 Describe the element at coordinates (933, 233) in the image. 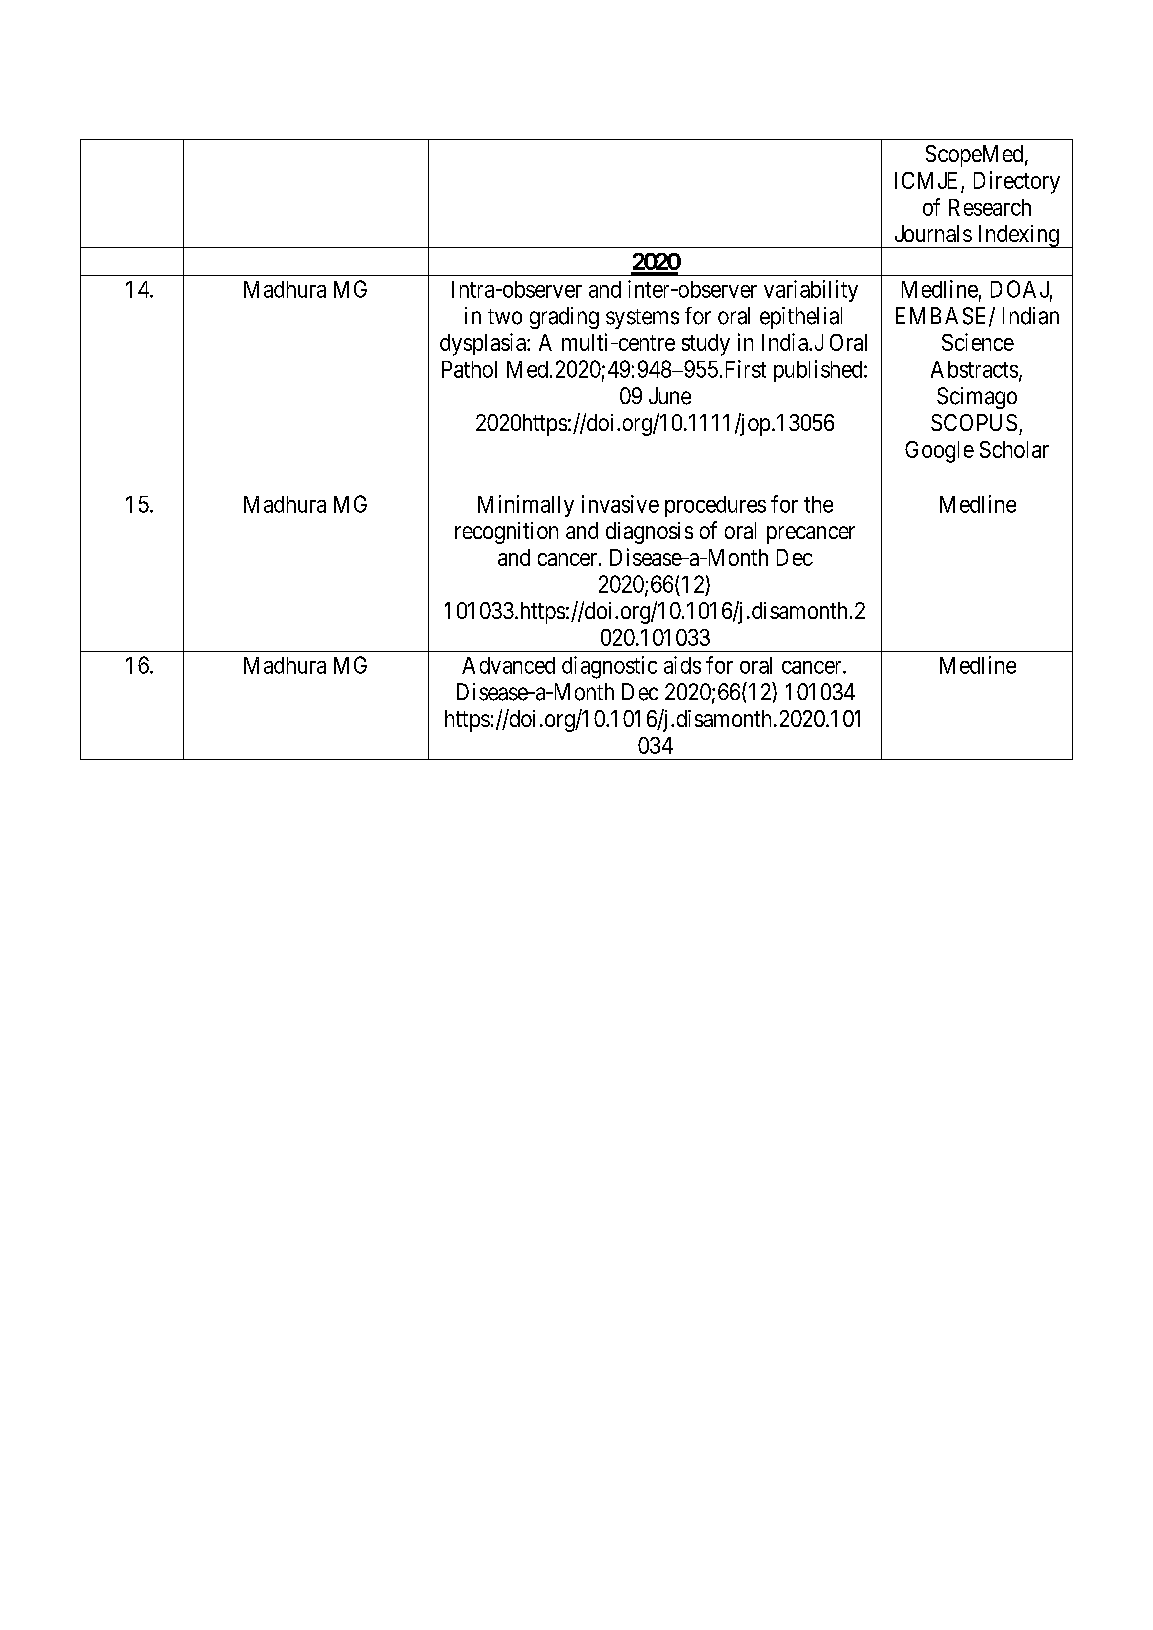

I see `Journals` at that location.
